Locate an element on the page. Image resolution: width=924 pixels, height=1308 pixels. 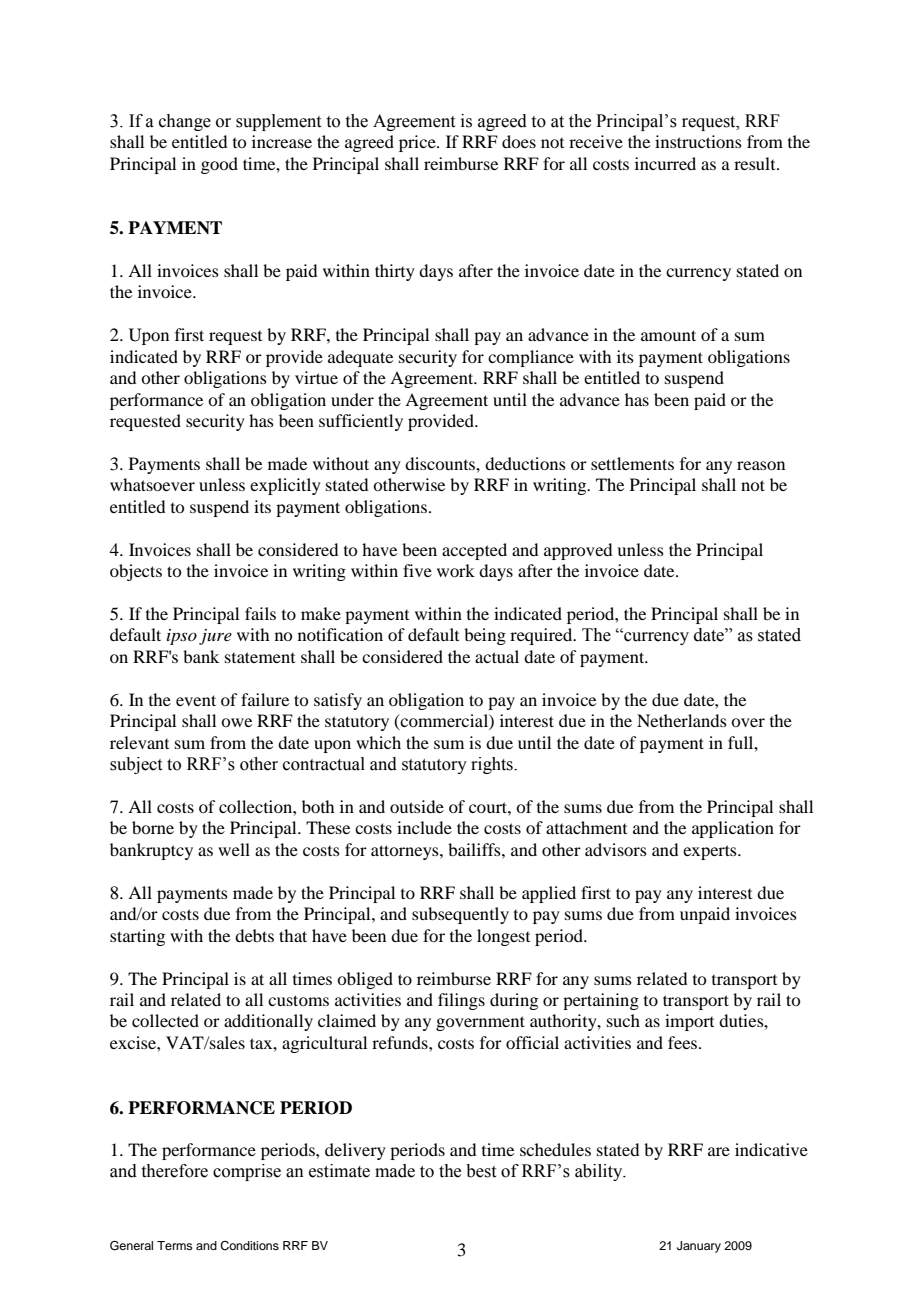
settlements is located at coordinates (632, 463).
